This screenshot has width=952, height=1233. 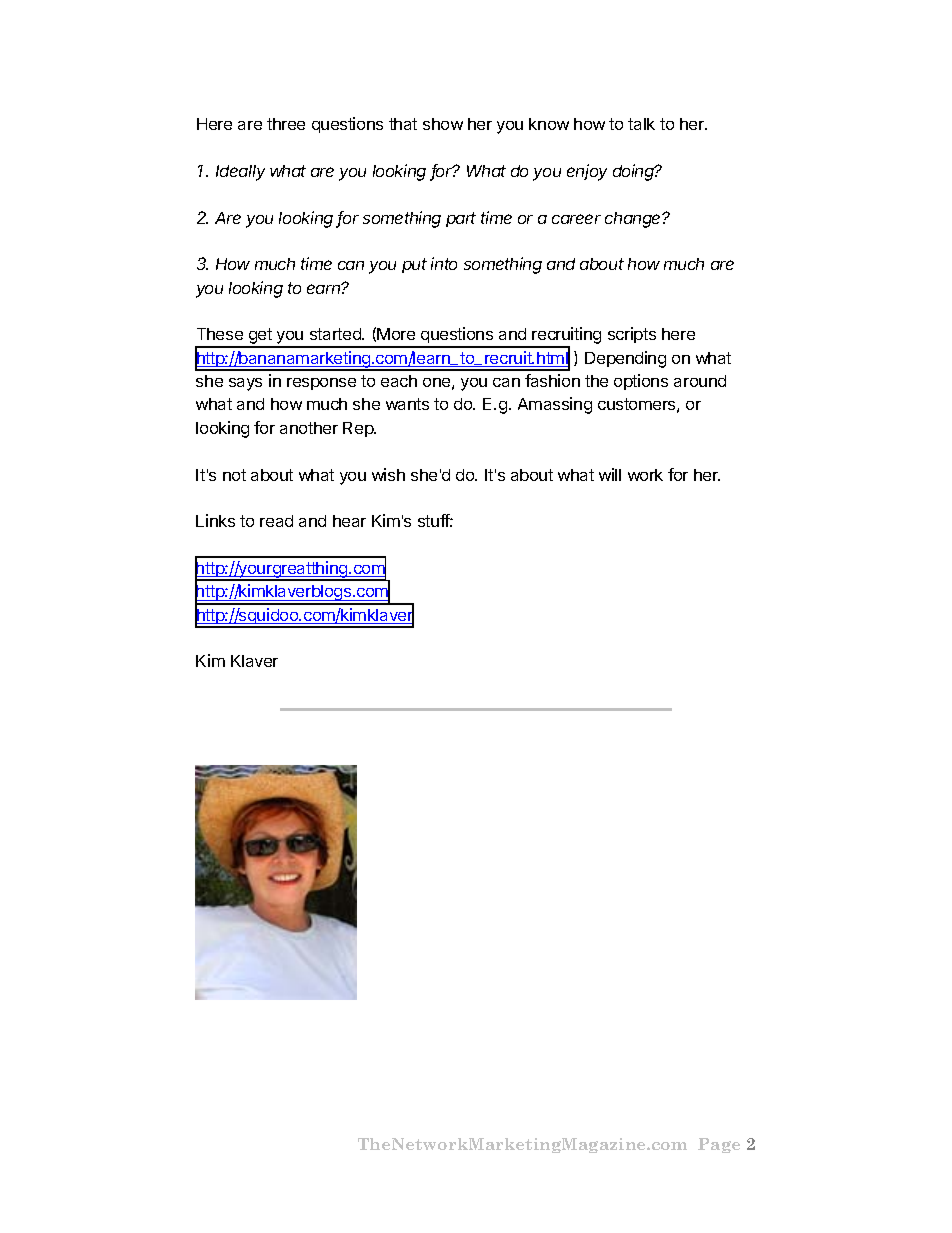 I want to click on More, so click(x=396, y=334).
